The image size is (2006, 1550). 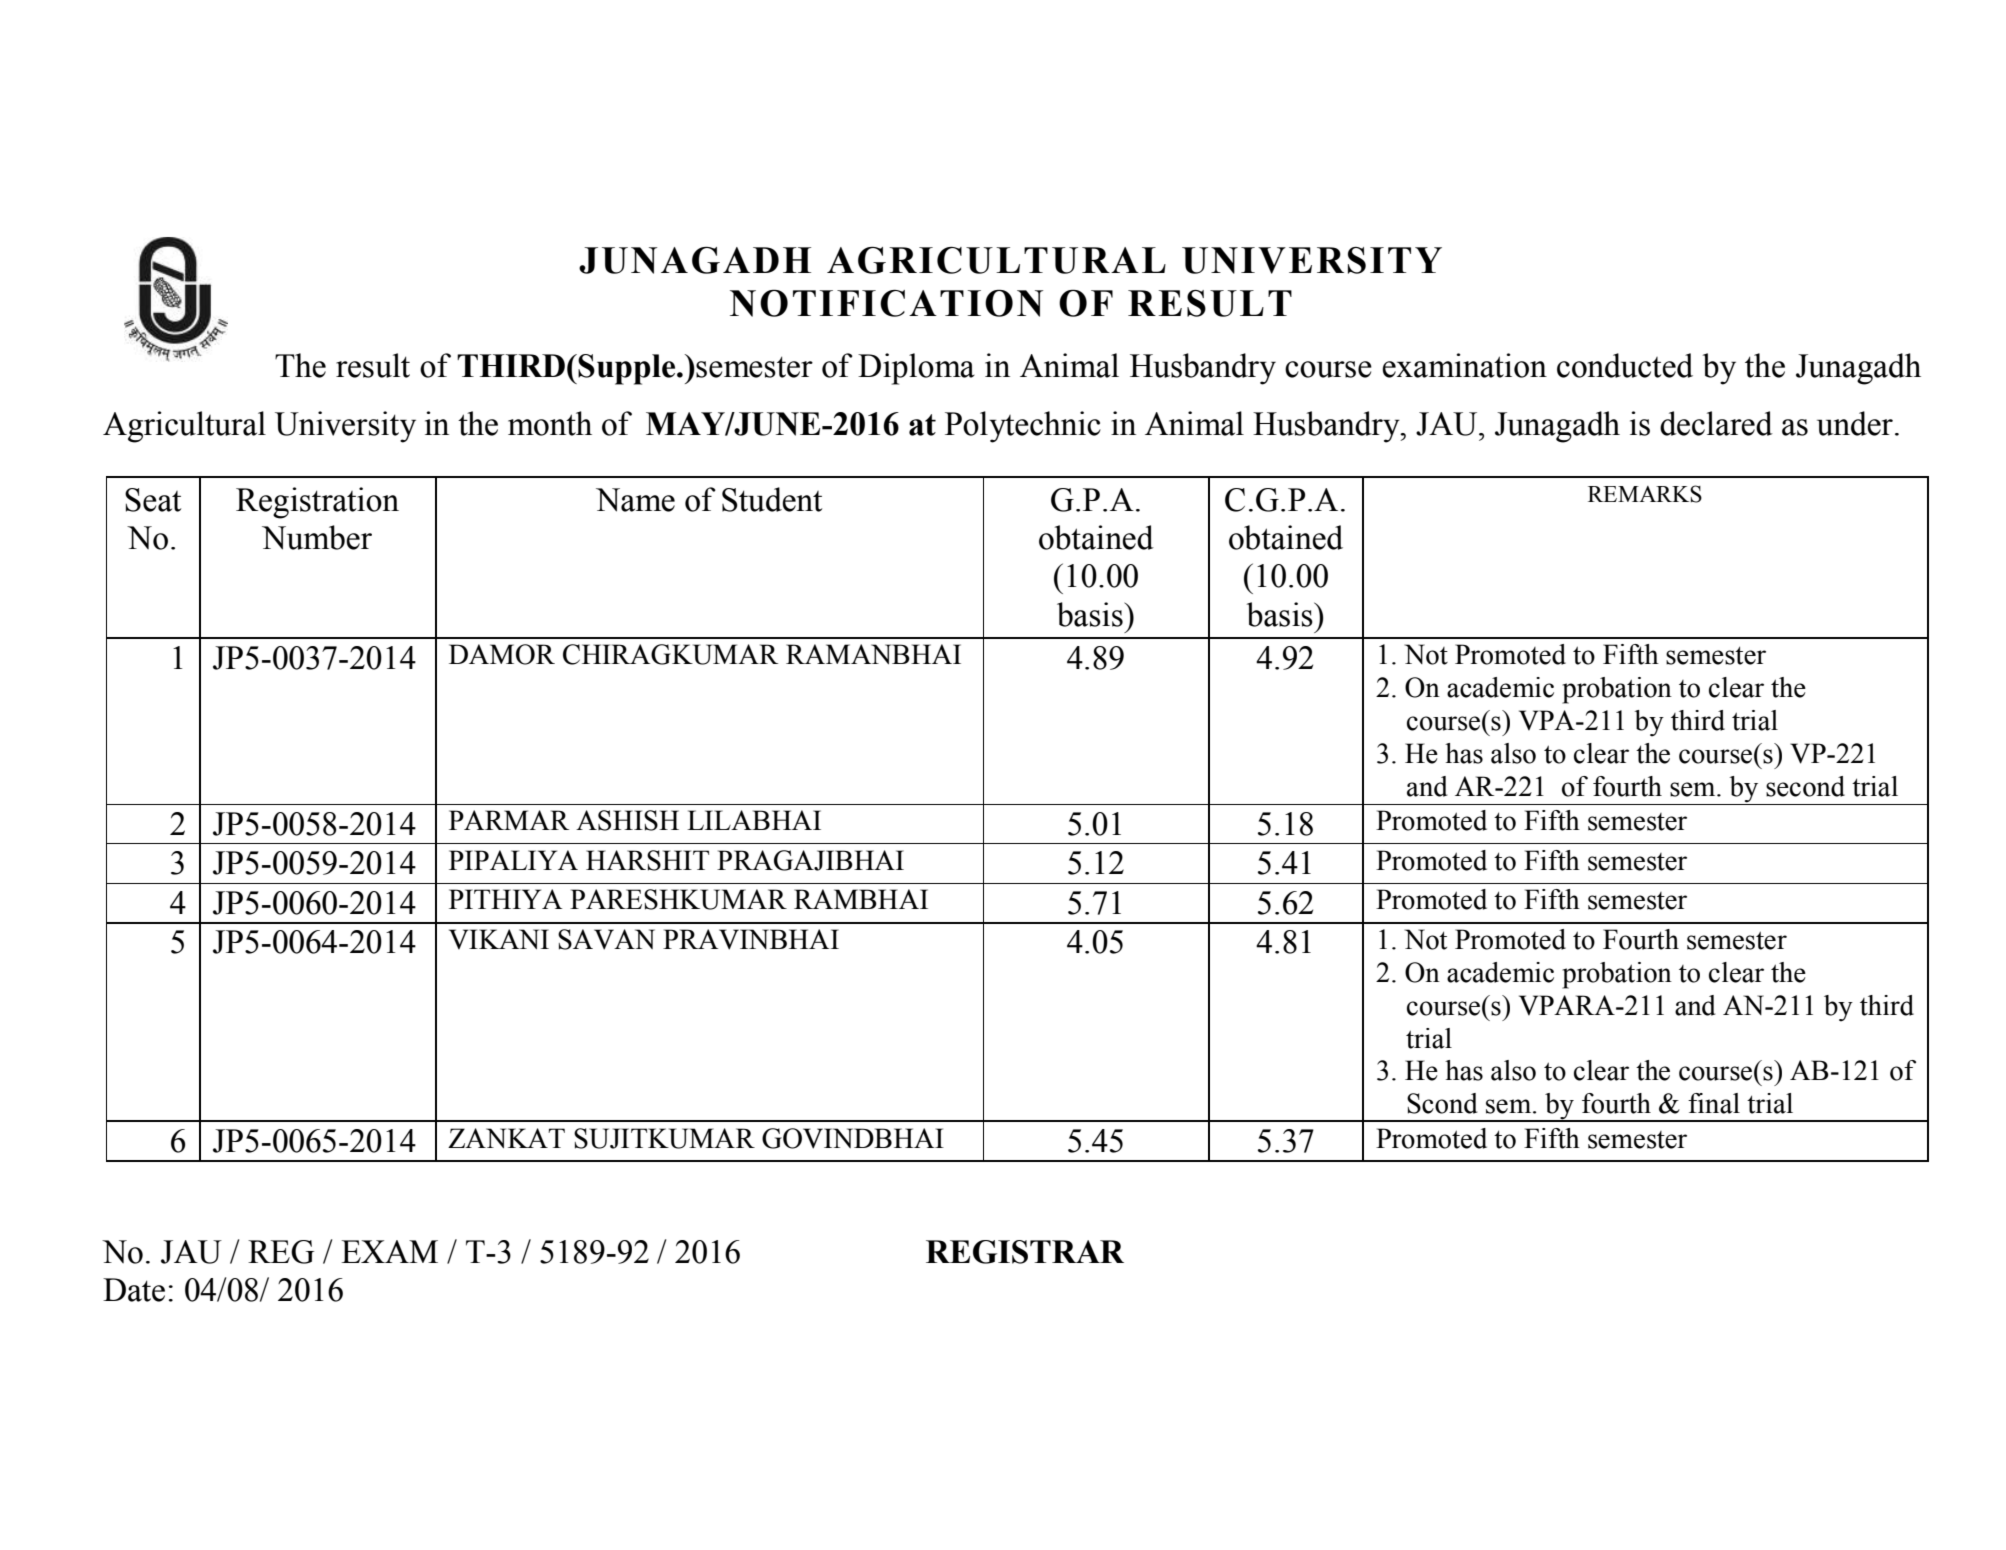 What do you see at coordinates (1714, 1103) in the screenshot?
I see `final` at bounding box center [1714, 1103].
